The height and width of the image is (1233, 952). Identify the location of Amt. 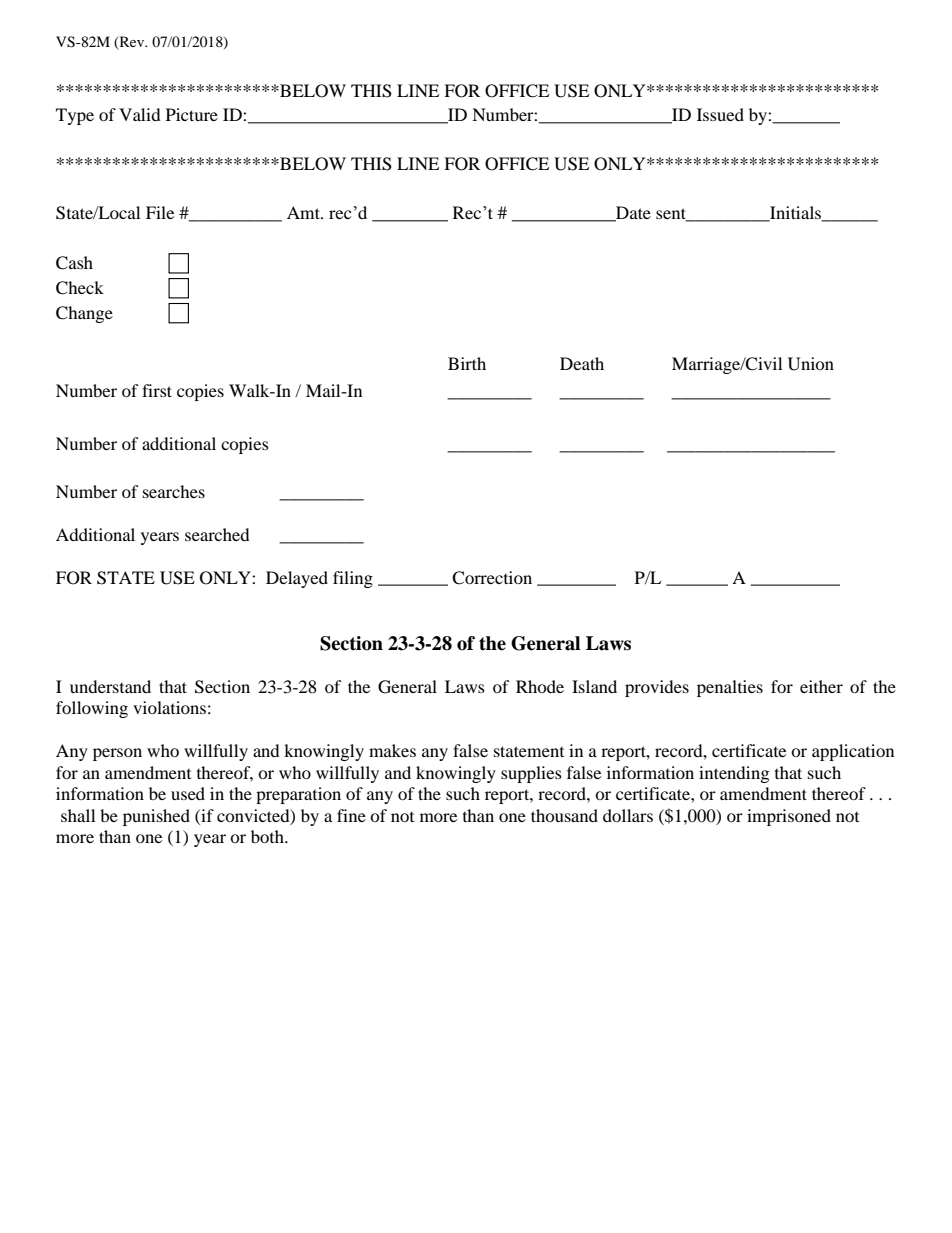
(304, 212).
